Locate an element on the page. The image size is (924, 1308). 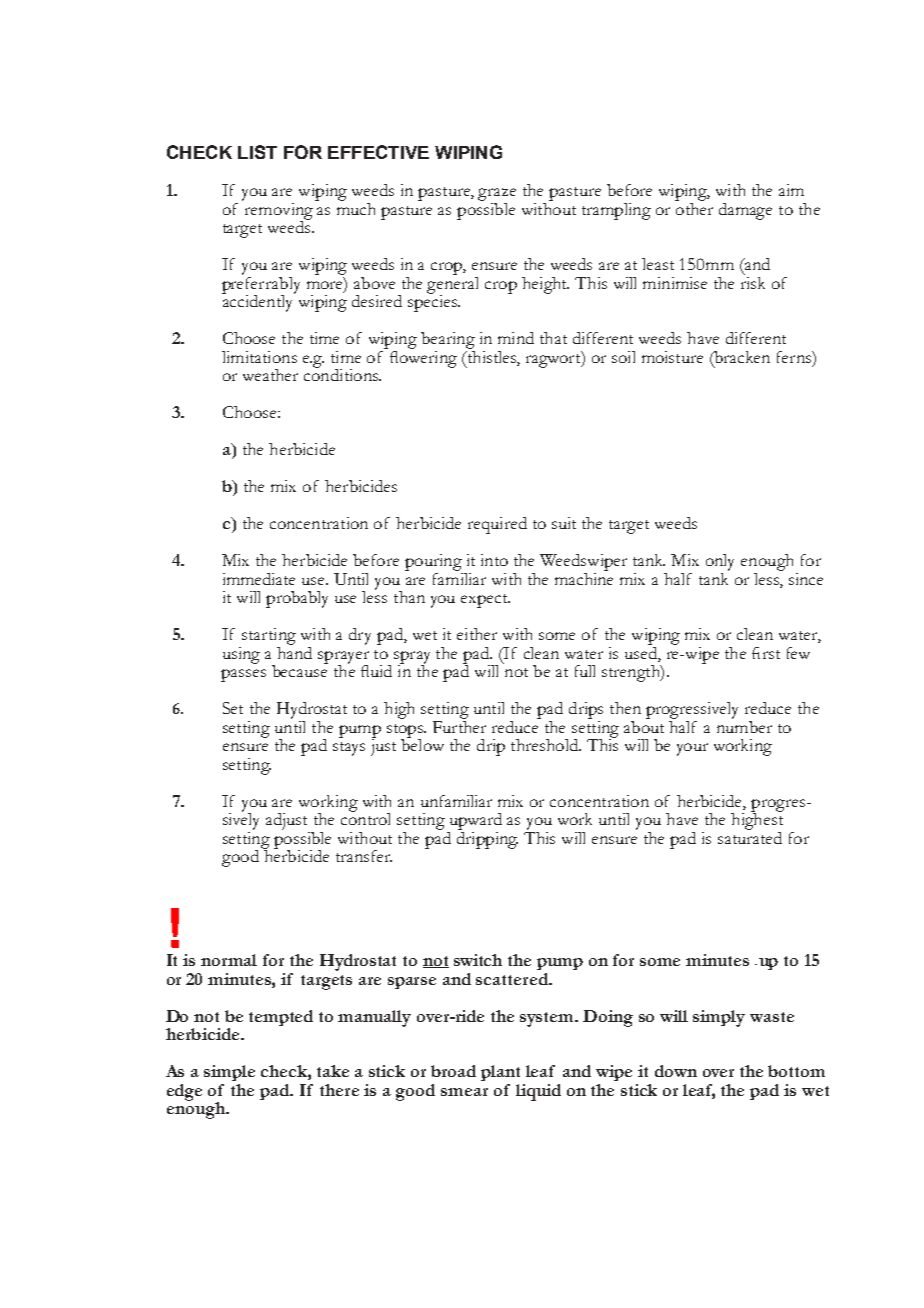
LIST is located at coordinates (257, 152).
